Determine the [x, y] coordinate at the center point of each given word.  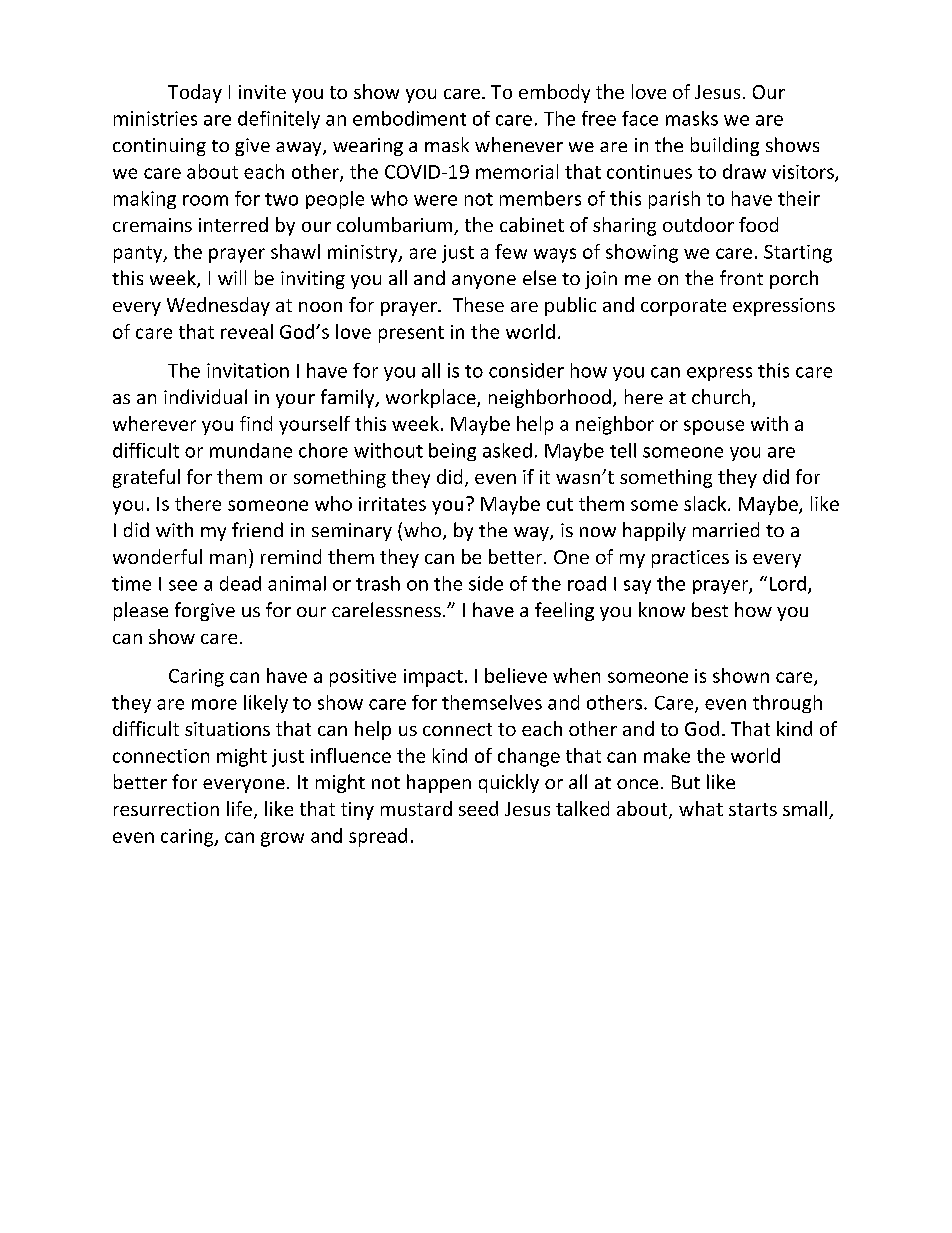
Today [195, 93]
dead [240, 583]
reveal [247, 331]
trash [378, 583]
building [725, 146]
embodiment [409, 118]
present [411, 334]
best [710, 609]
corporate [683, 307]
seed [478, 808]
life [239, 808]
